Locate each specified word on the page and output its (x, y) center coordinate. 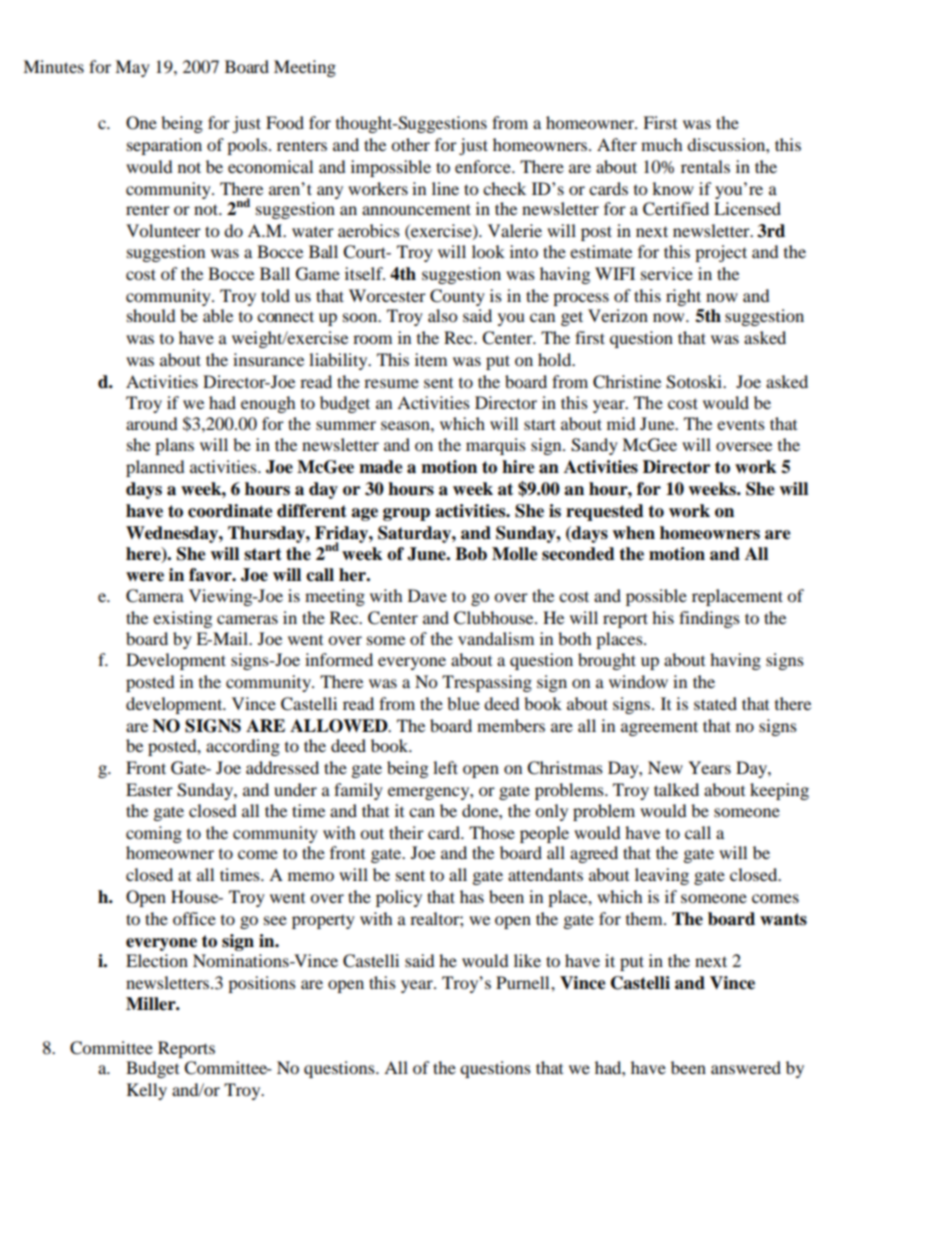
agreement (659, 728)
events (741, 425)
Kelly (147, 1091)
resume (391, 383)
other (410, 144)
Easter (149, 789)
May (132, 68)
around (152, 423)
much (662, 144)
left (445, 767)
